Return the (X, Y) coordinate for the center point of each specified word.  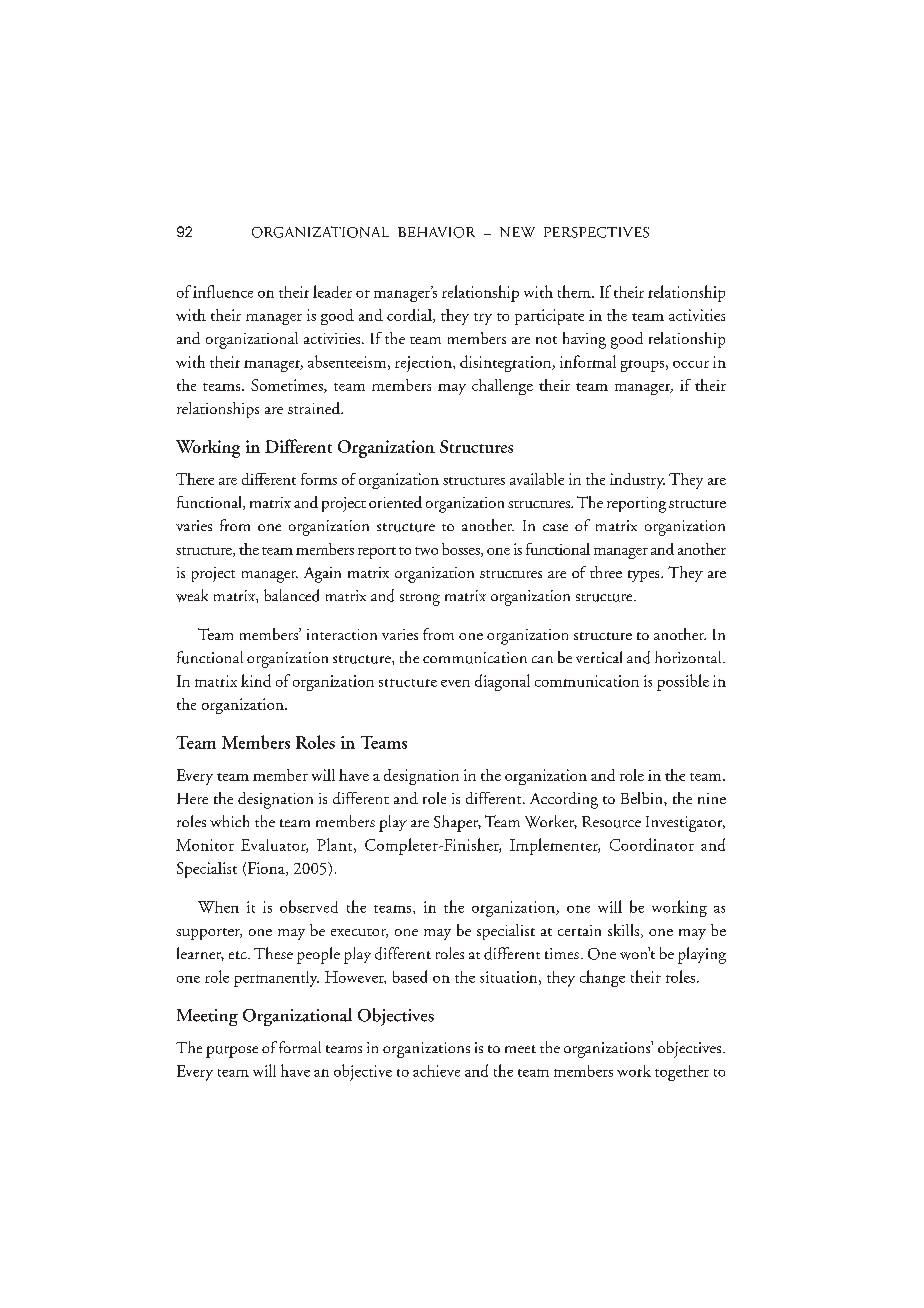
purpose (232, 1052)
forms (319, 479)
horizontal (689, 657)
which (229, 821)
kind (256, 680)
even (455, 683)
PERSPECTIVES (596, 232)
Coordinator (652, 844)
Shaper (457, 823)
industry (637, 481)
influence (223, 291)
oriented (395, 502)
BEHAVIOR (436, 232)
